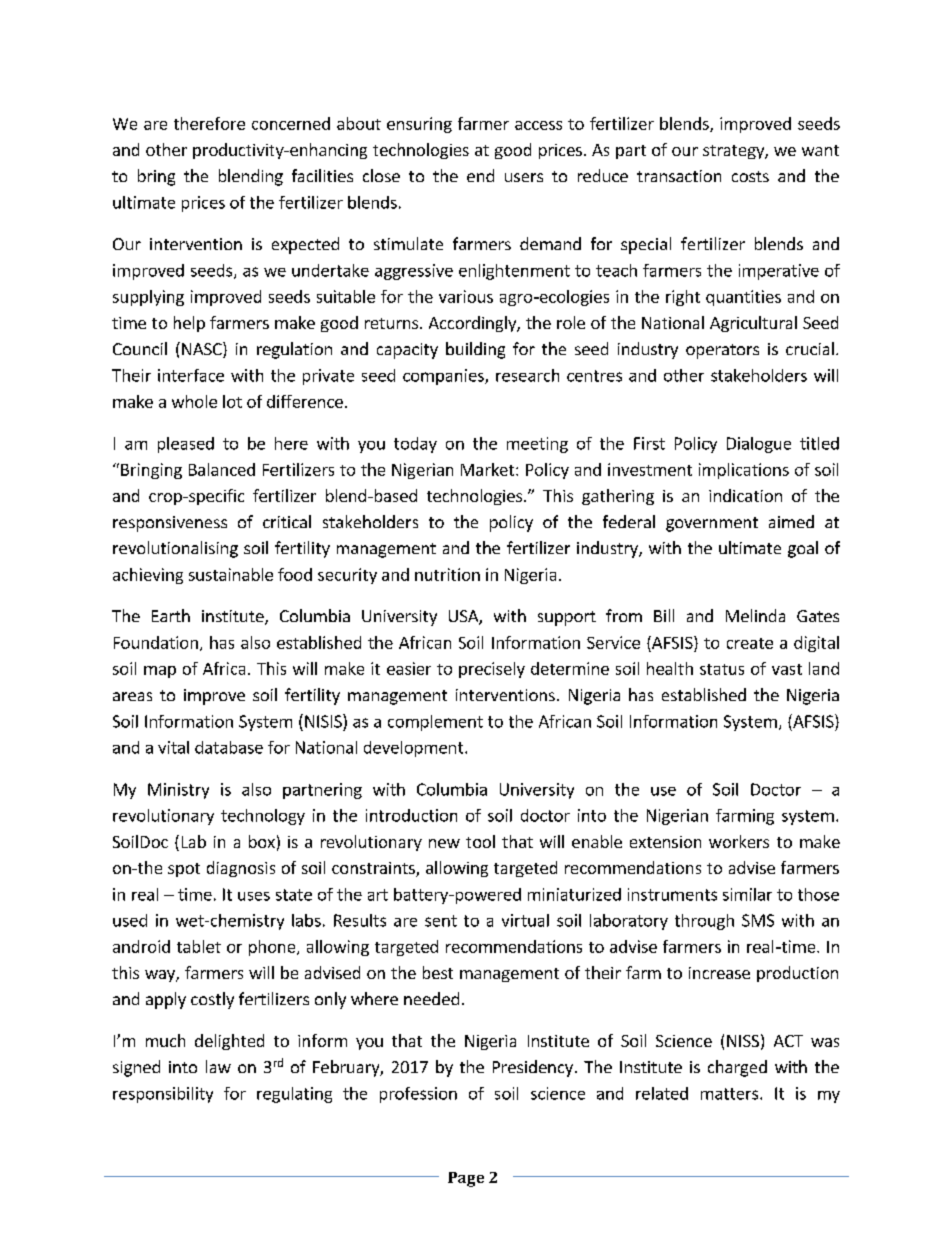 The image size is (952, 1233). I want to click on matters, so click(731, 1094).
